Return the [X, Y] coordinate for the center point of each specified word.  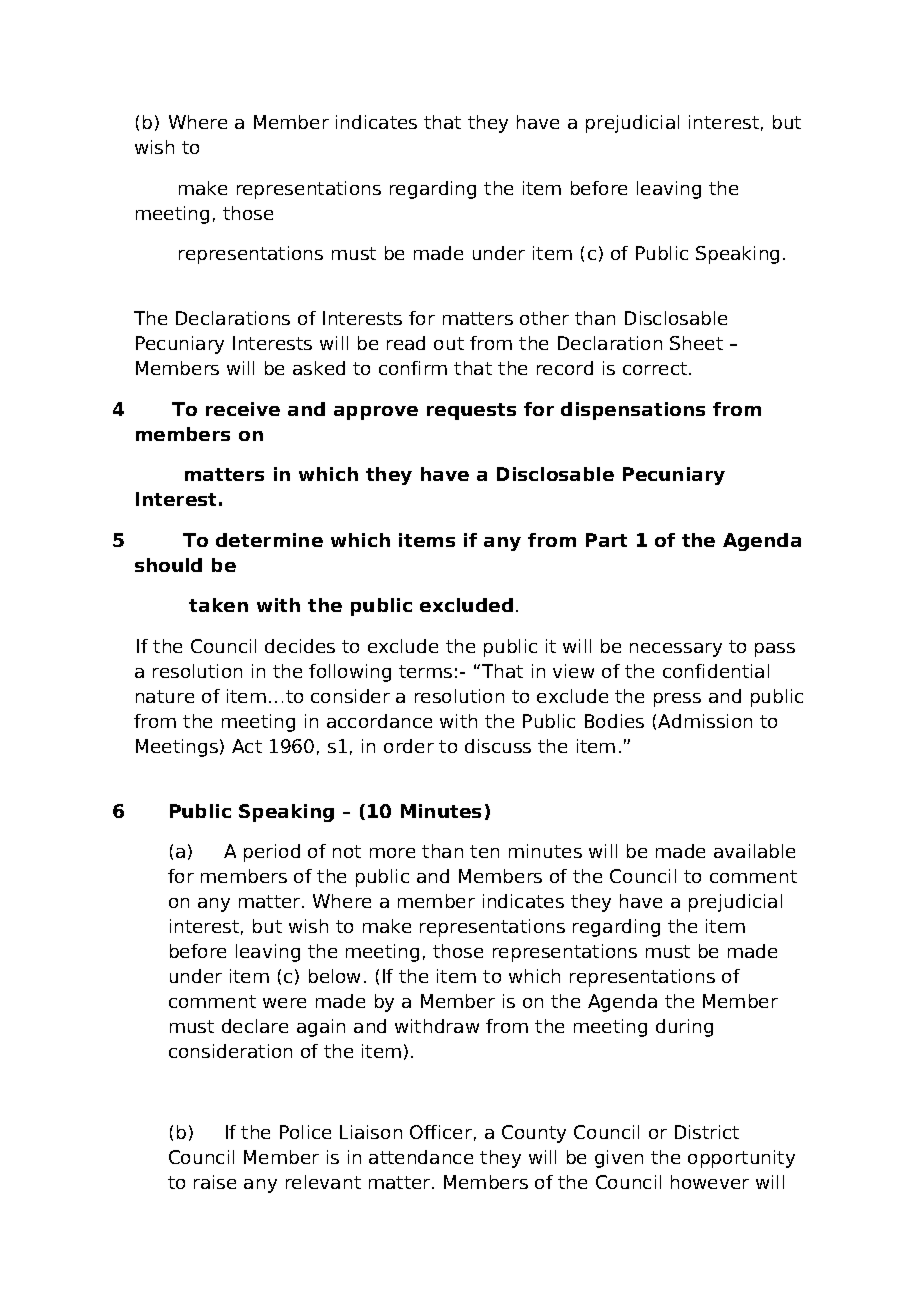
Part [606, 540]
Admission [705, 721]
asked [319, 368]
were [284, 1003]
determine [269, 540]
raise [215, 1182]
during [684, 1028]
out [449, 343]
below [334, 976]
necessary [676, 650]
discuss [498, 746]
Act [247, 746]
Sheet [696, 343]
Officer [441, 1132]
